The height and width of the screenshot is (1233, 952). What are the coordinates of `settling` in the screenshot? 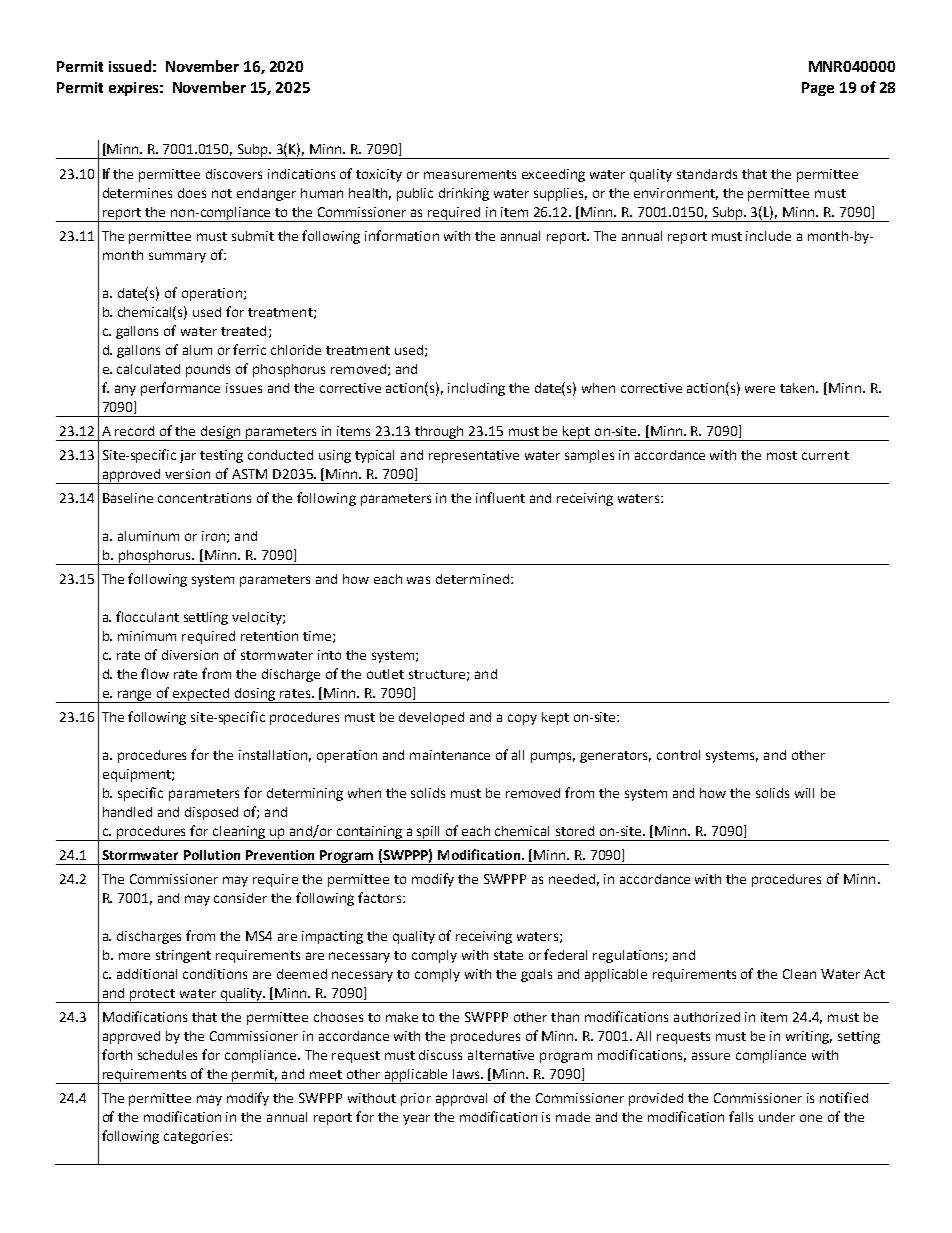 It's located at (206, 618).
